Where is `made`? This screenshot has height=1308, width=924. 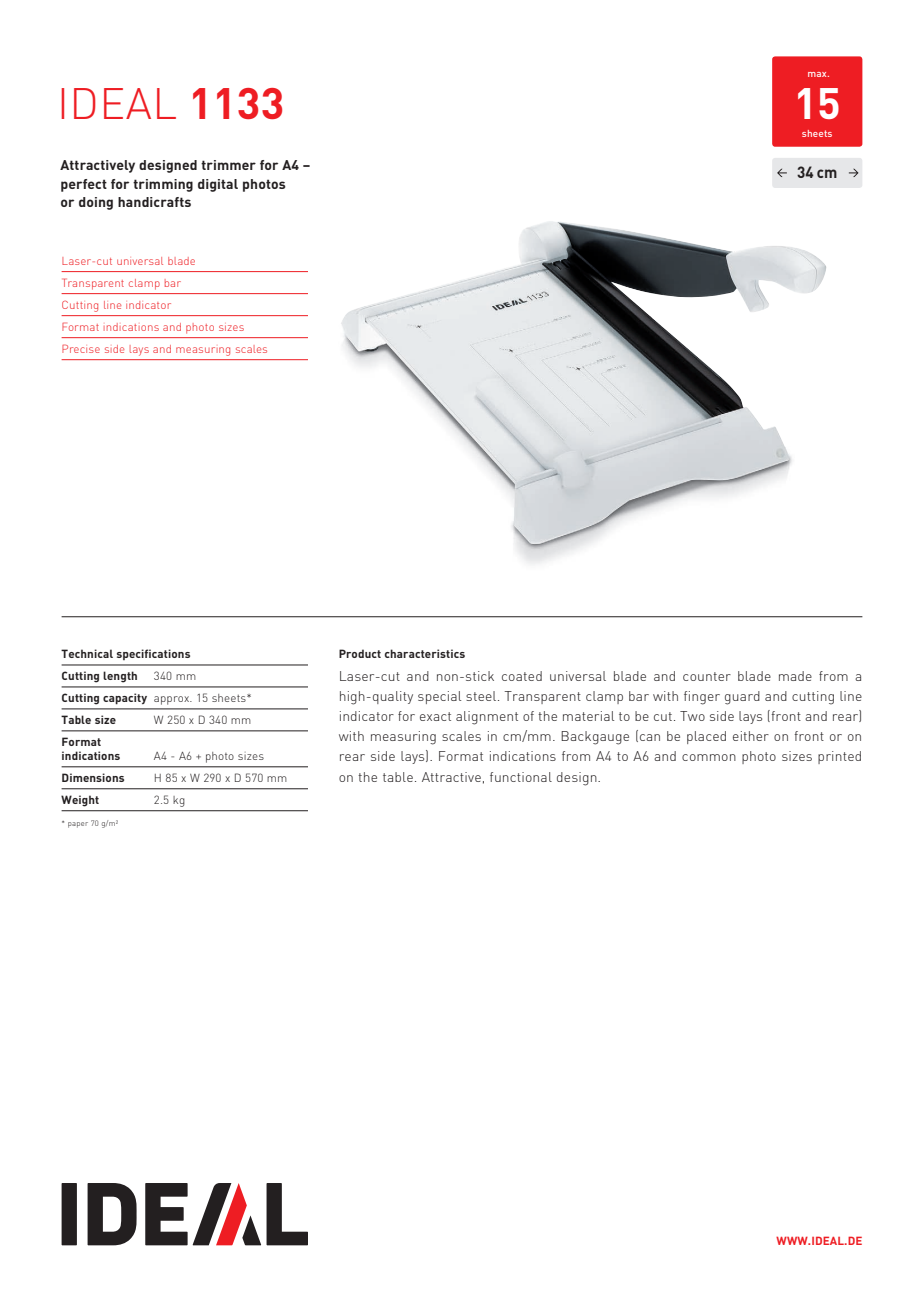
made is located at coordinates (795, 676).
